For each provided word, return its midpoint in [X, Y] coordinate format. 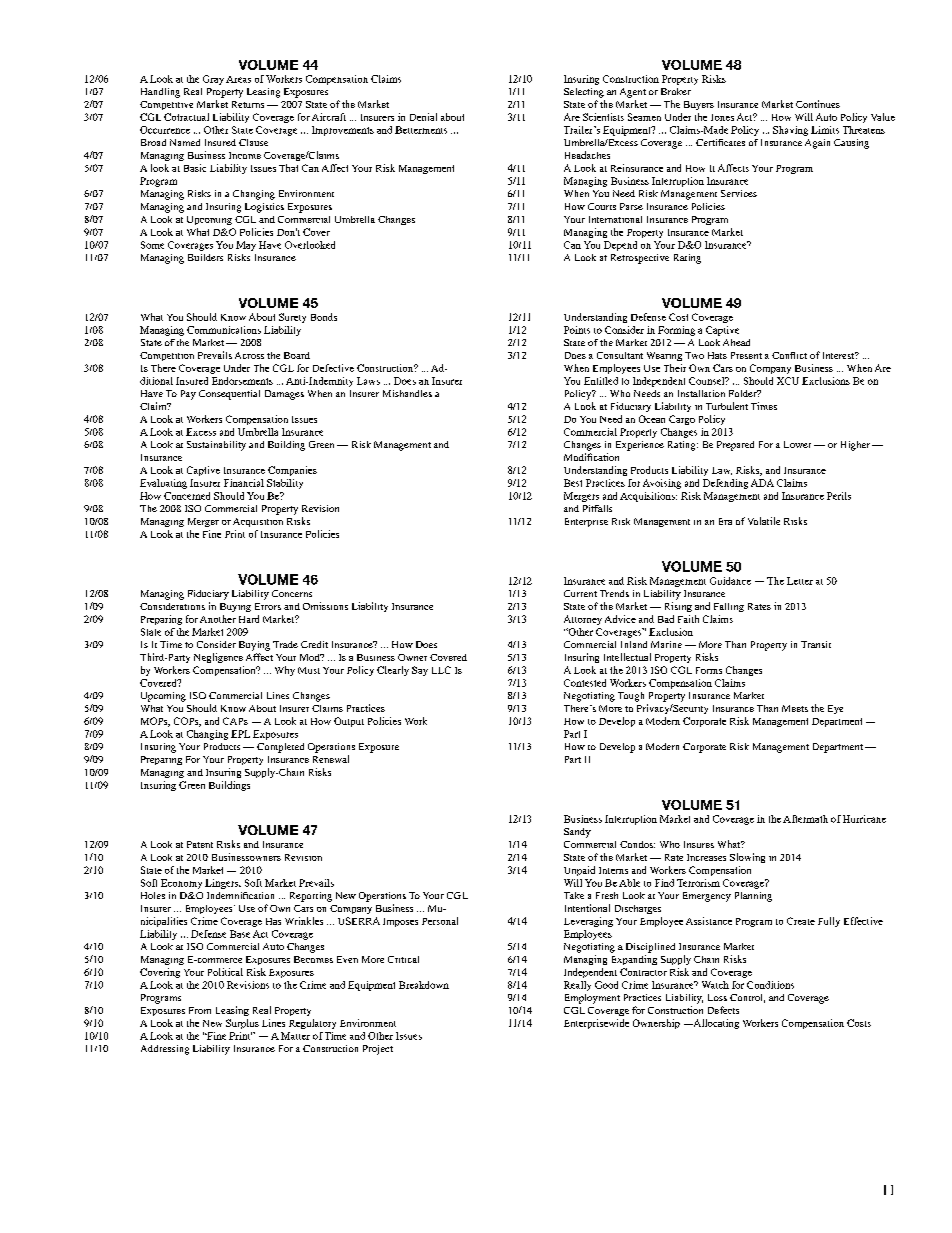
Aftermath [805, 819]
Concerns [292, 593]
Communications [224, 330]
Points [577, 330]
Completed [280, 748]
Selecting [584, 93]
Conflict [789, 355]
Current [580, 593]
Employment [592, 999]
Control [747, 998]
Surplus [242, 1024]
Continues [818, 104]
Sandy [577, 833]
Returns [248, 104]
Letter [800, 581]
